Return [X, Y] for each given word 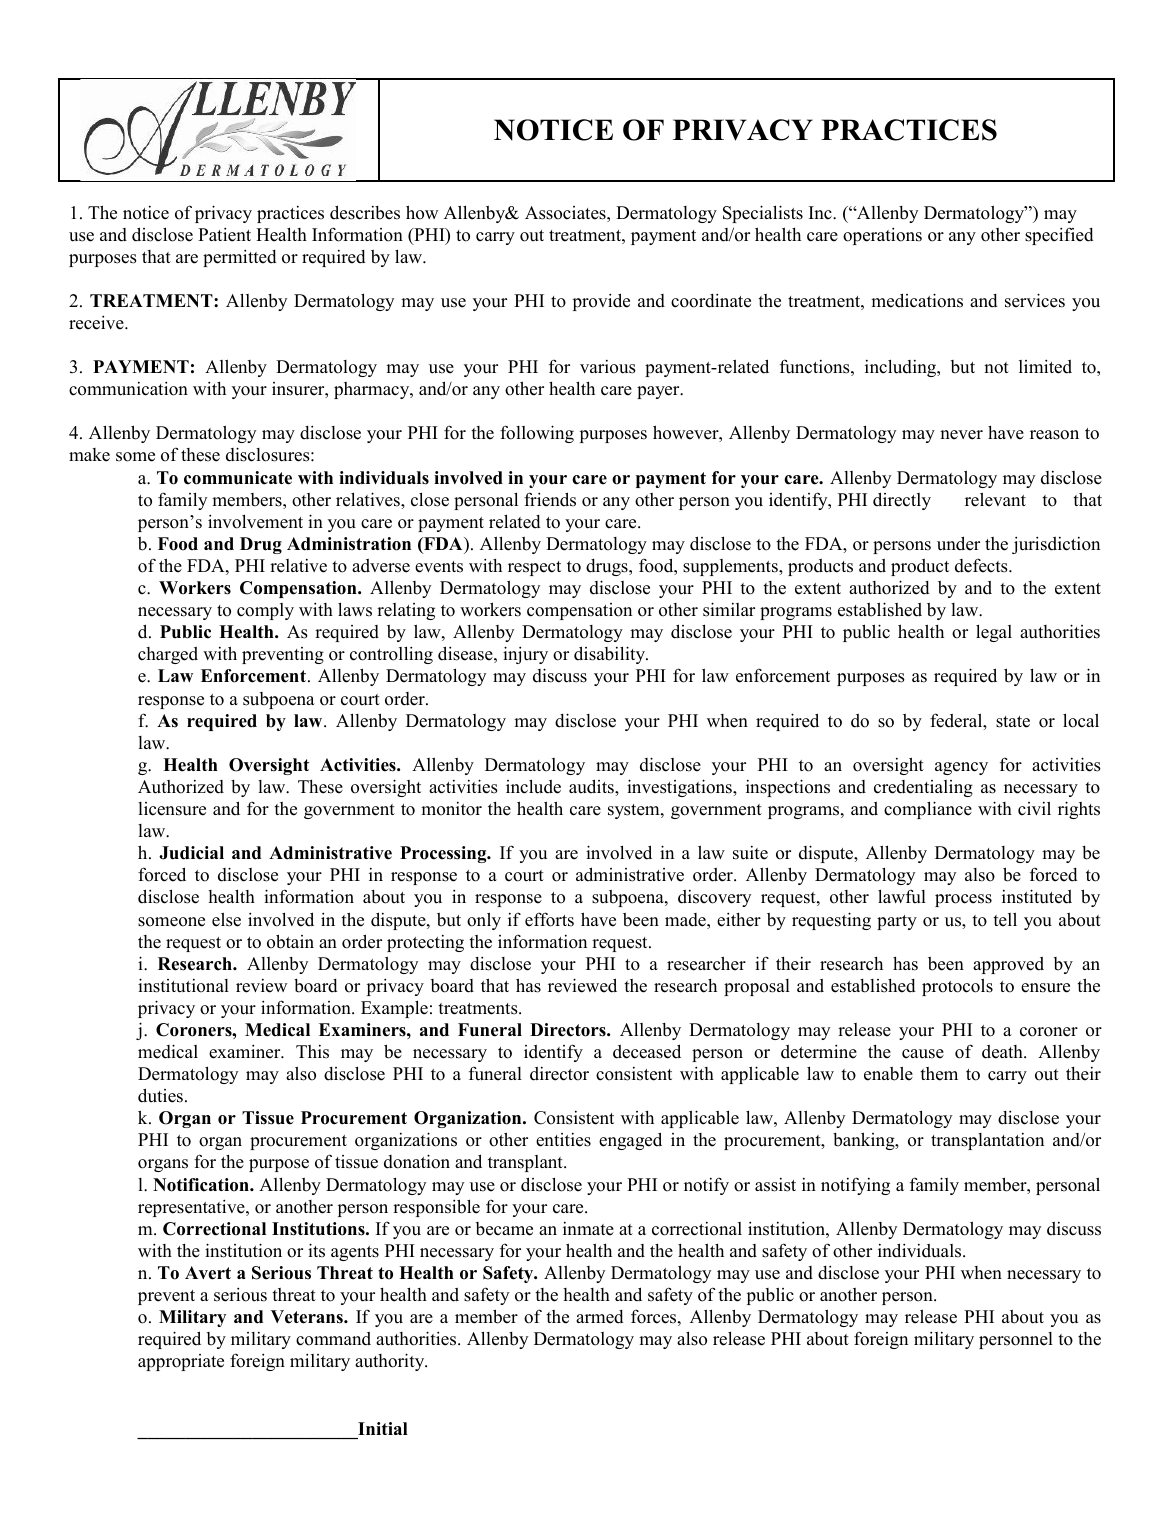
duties [160, 1095]
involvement [255, 521]
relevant [995, 499]
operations [882, 236]
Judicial [191, 853]
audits [592, 786]
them [939, 1074]
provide [601, 302]
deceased [647, 1051]
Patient [224, 235]
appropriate [181, 1362]
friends [550, 499]
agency [961, 768]
